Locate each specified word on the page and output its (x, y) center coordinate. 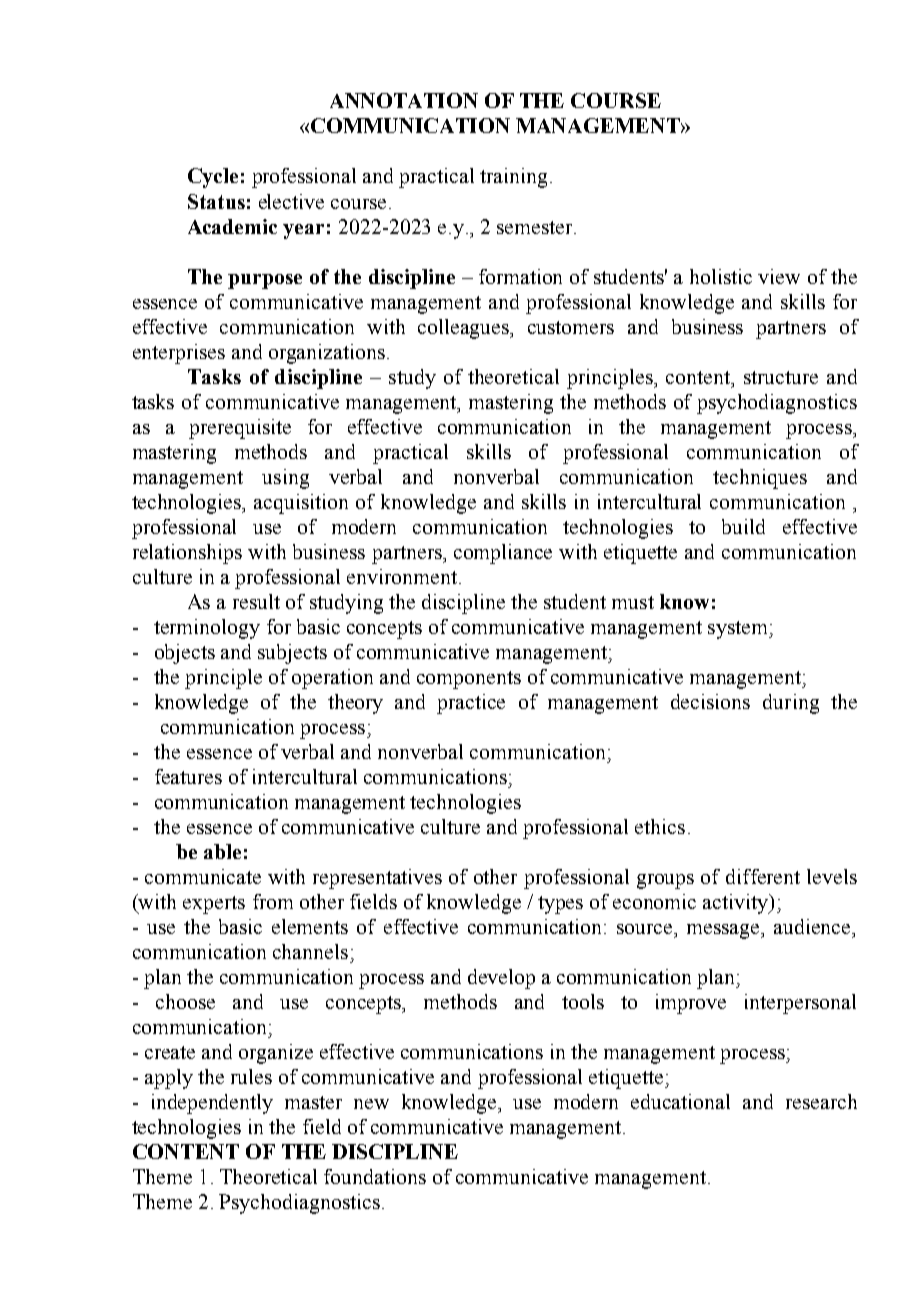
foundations (375, 1176)
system (739, 630)
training (513, 178)
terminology (207, 629)
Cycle (213, 178)
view (779, 276)
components (469, 680)
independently (212, 1104)
